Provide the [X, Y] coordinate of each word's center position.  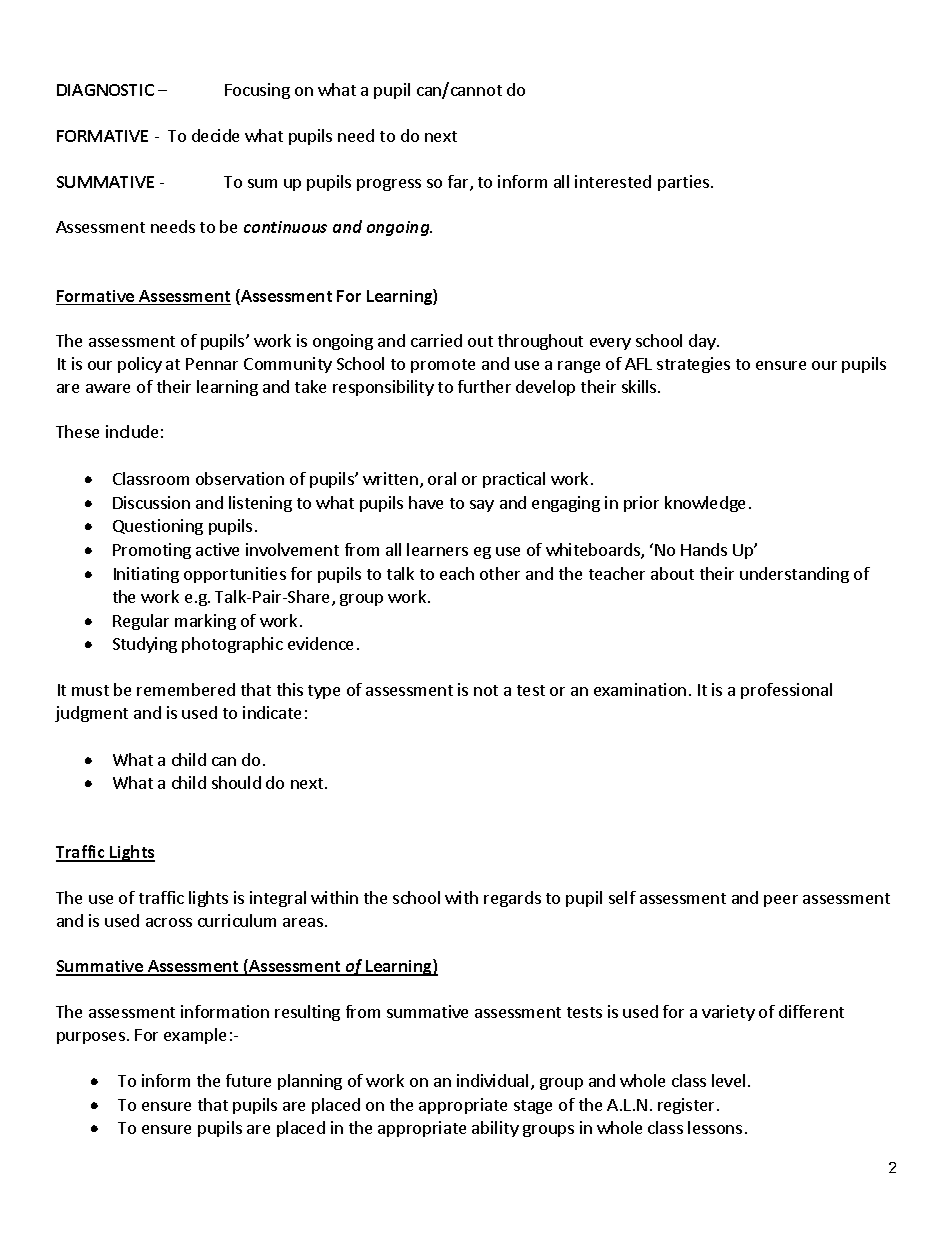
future [248, 1080]
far [459, 183]
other [500, 573]
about [672, 573]
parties [685, 183]
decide [215, 135]
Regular [141, 622]
